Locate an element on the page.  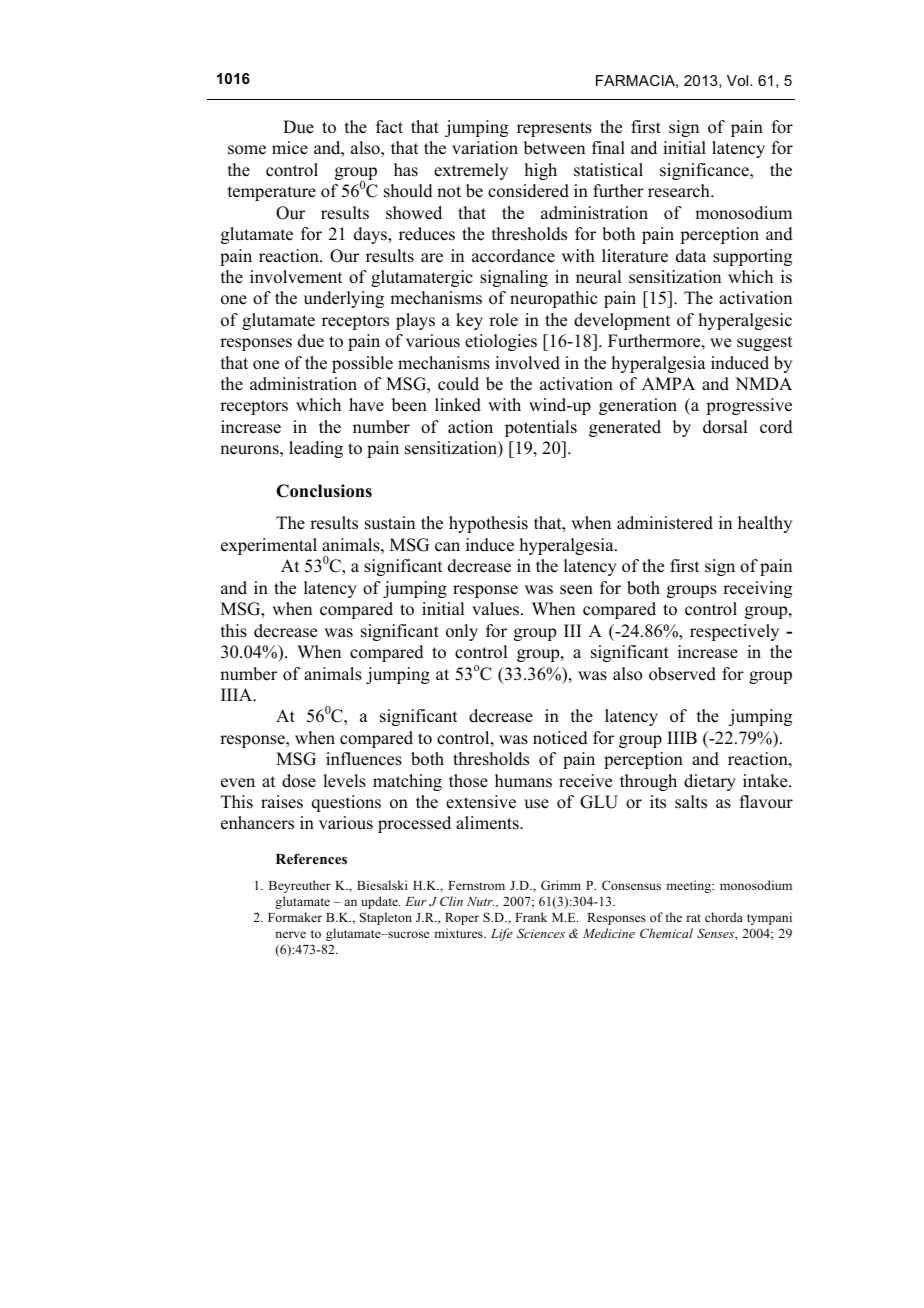
variation is located at coordinates (485, 148).
